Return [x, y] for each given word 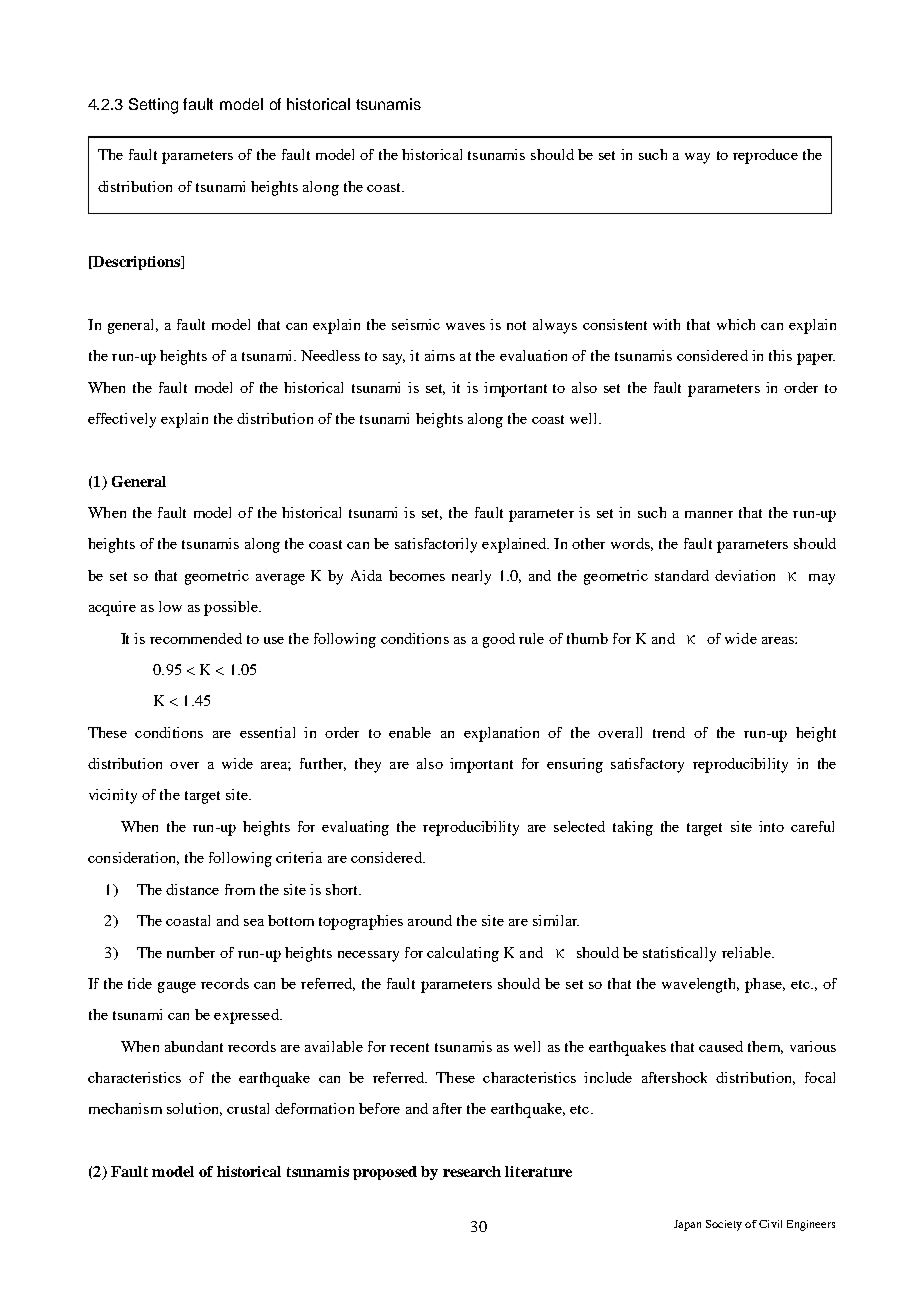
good [499, 640]
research [472, 1171]
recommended [196, 638]
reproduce [765, 156]
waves [465, 326]
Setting [153, 106]
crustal [248, 1108]
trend [669, 732]
